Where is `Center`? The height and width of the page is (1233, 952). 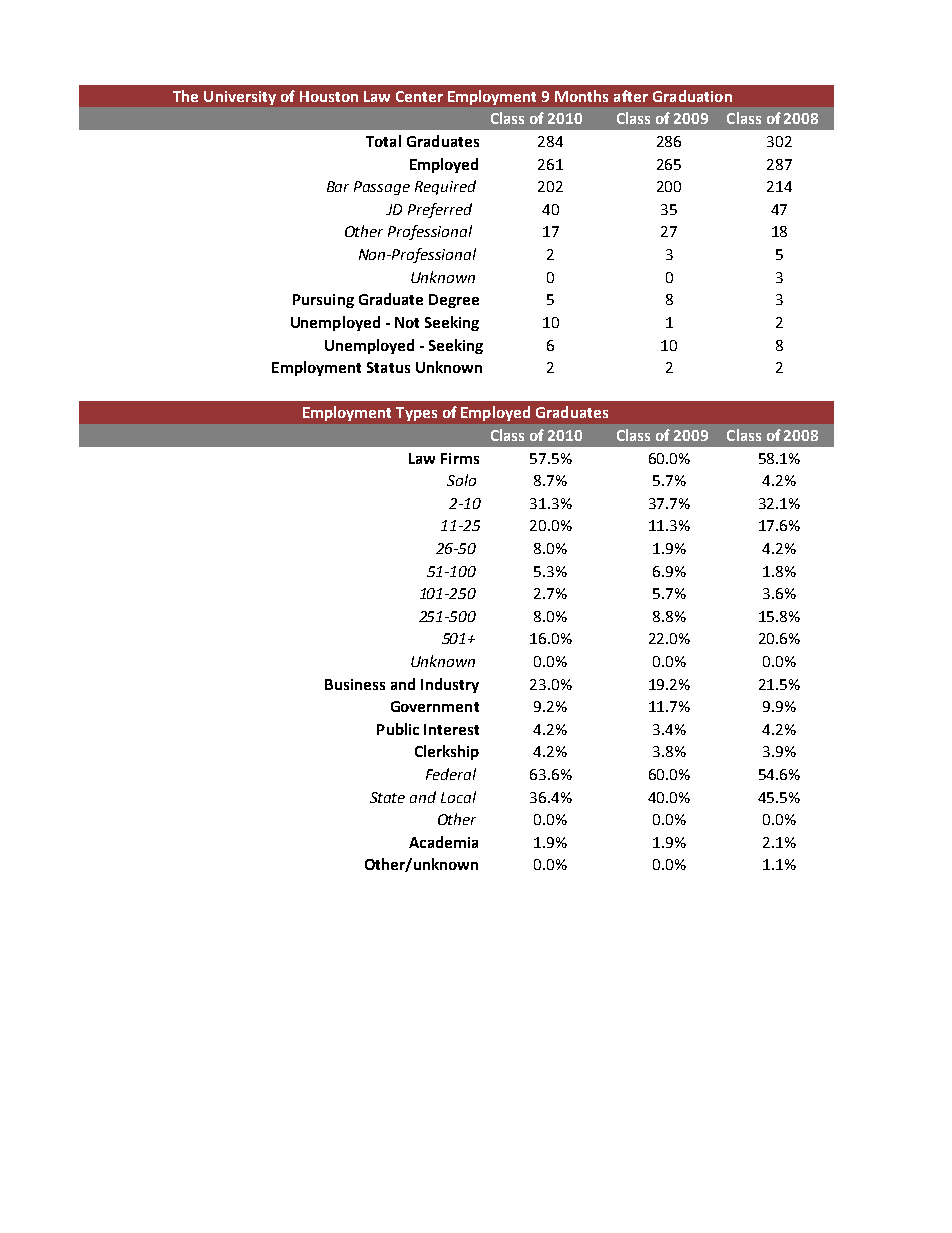 Center is located at coordinates (419, 96).
